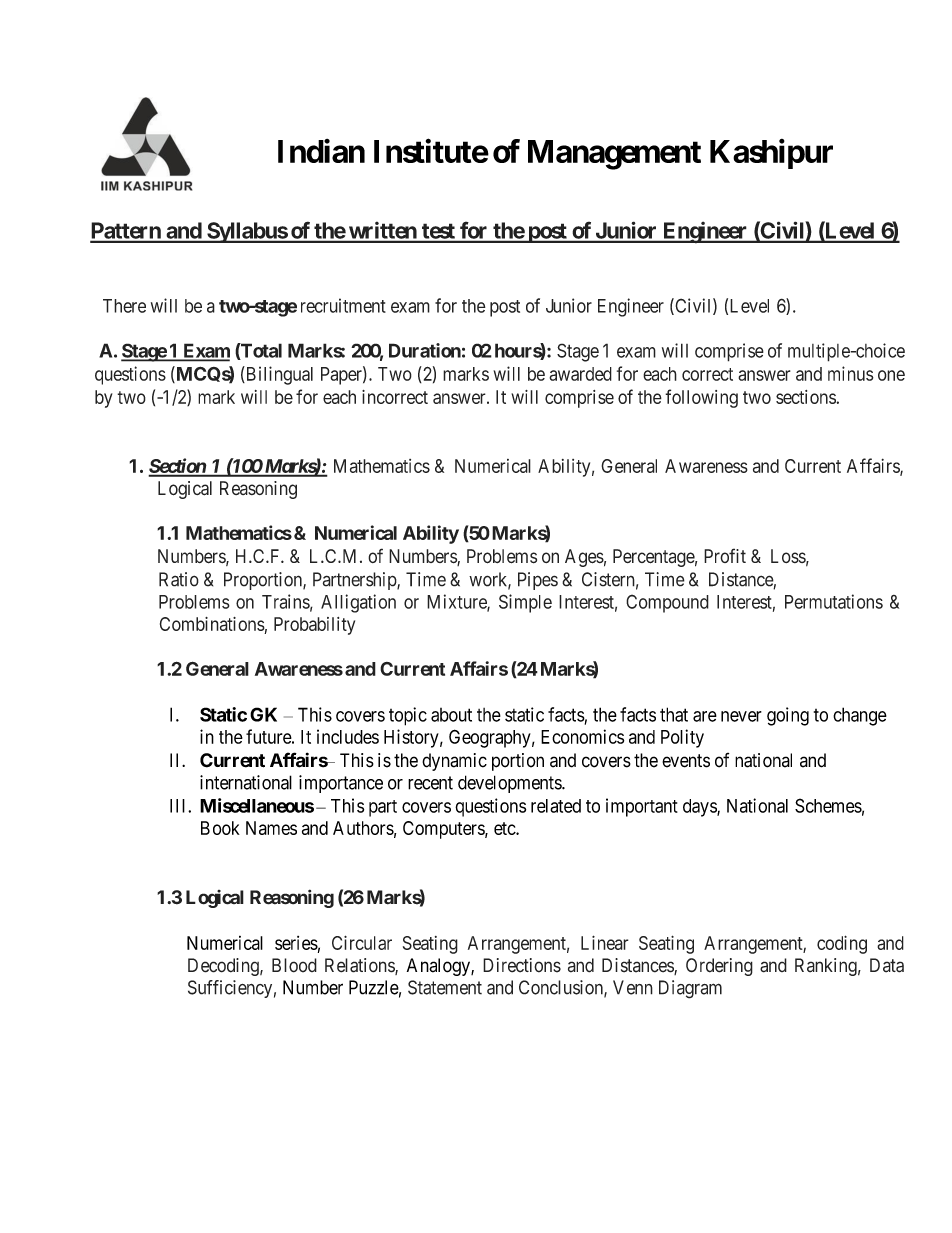 This screenshot has width=952, height=1233. What do you see at coordinates (525, 603) in the screenshot?
I see `Simple` at bounding box center [525, 603].
